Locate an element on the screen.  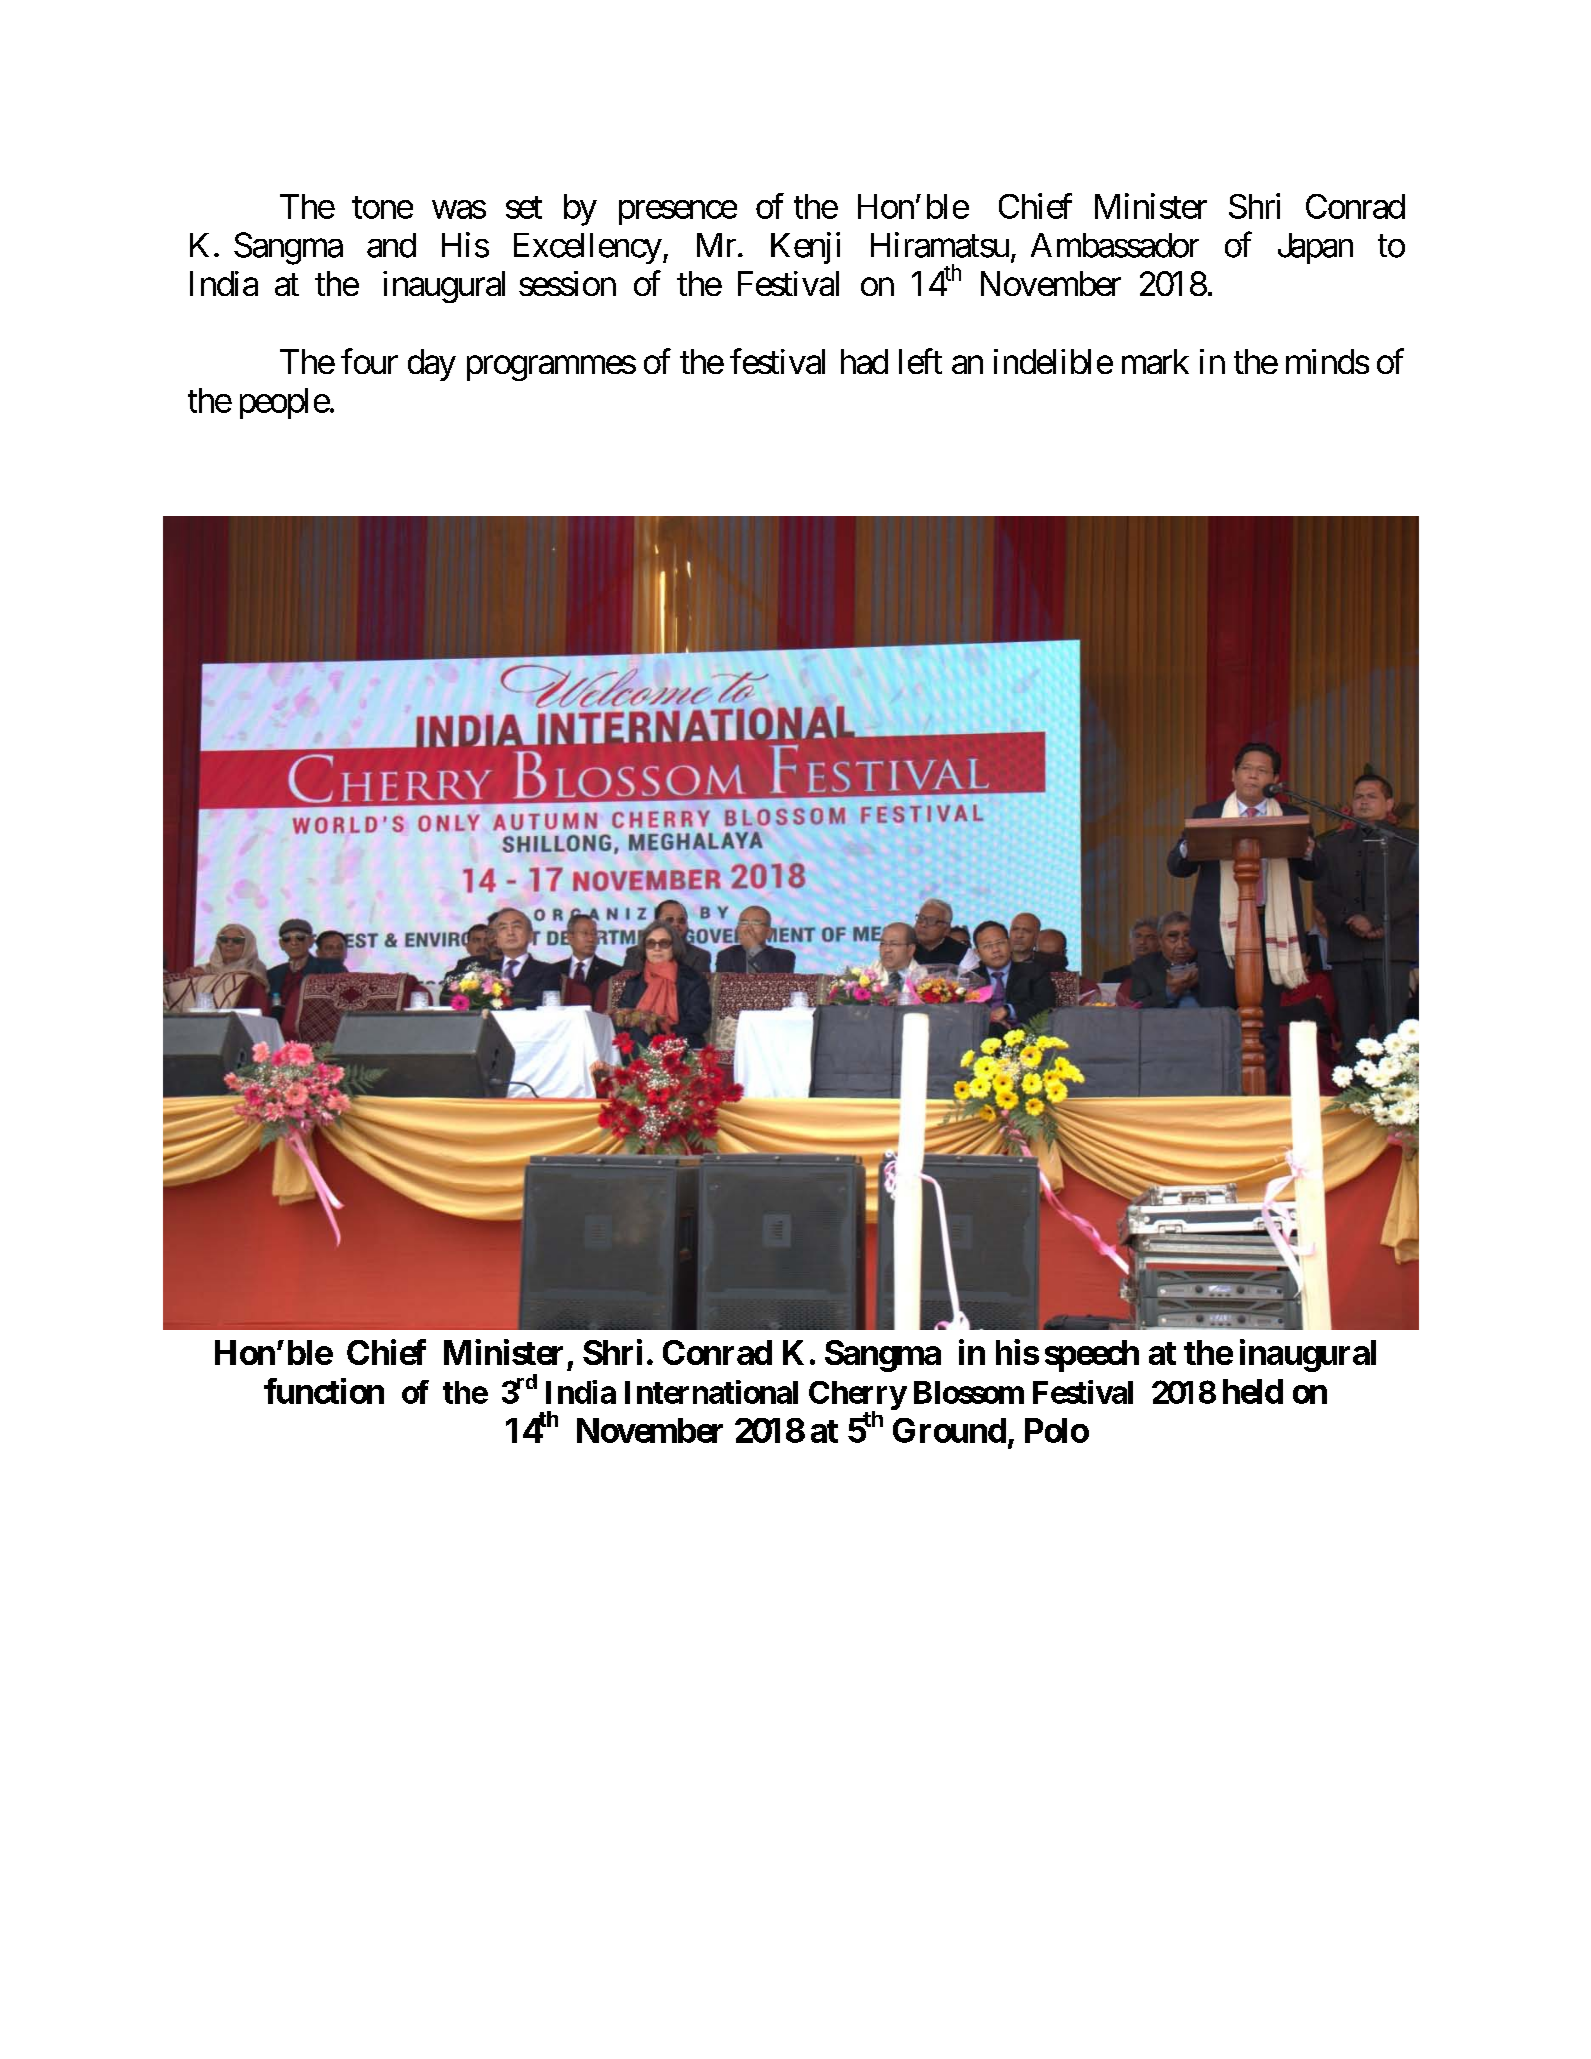
function is located at coordinates (324, 1391).
